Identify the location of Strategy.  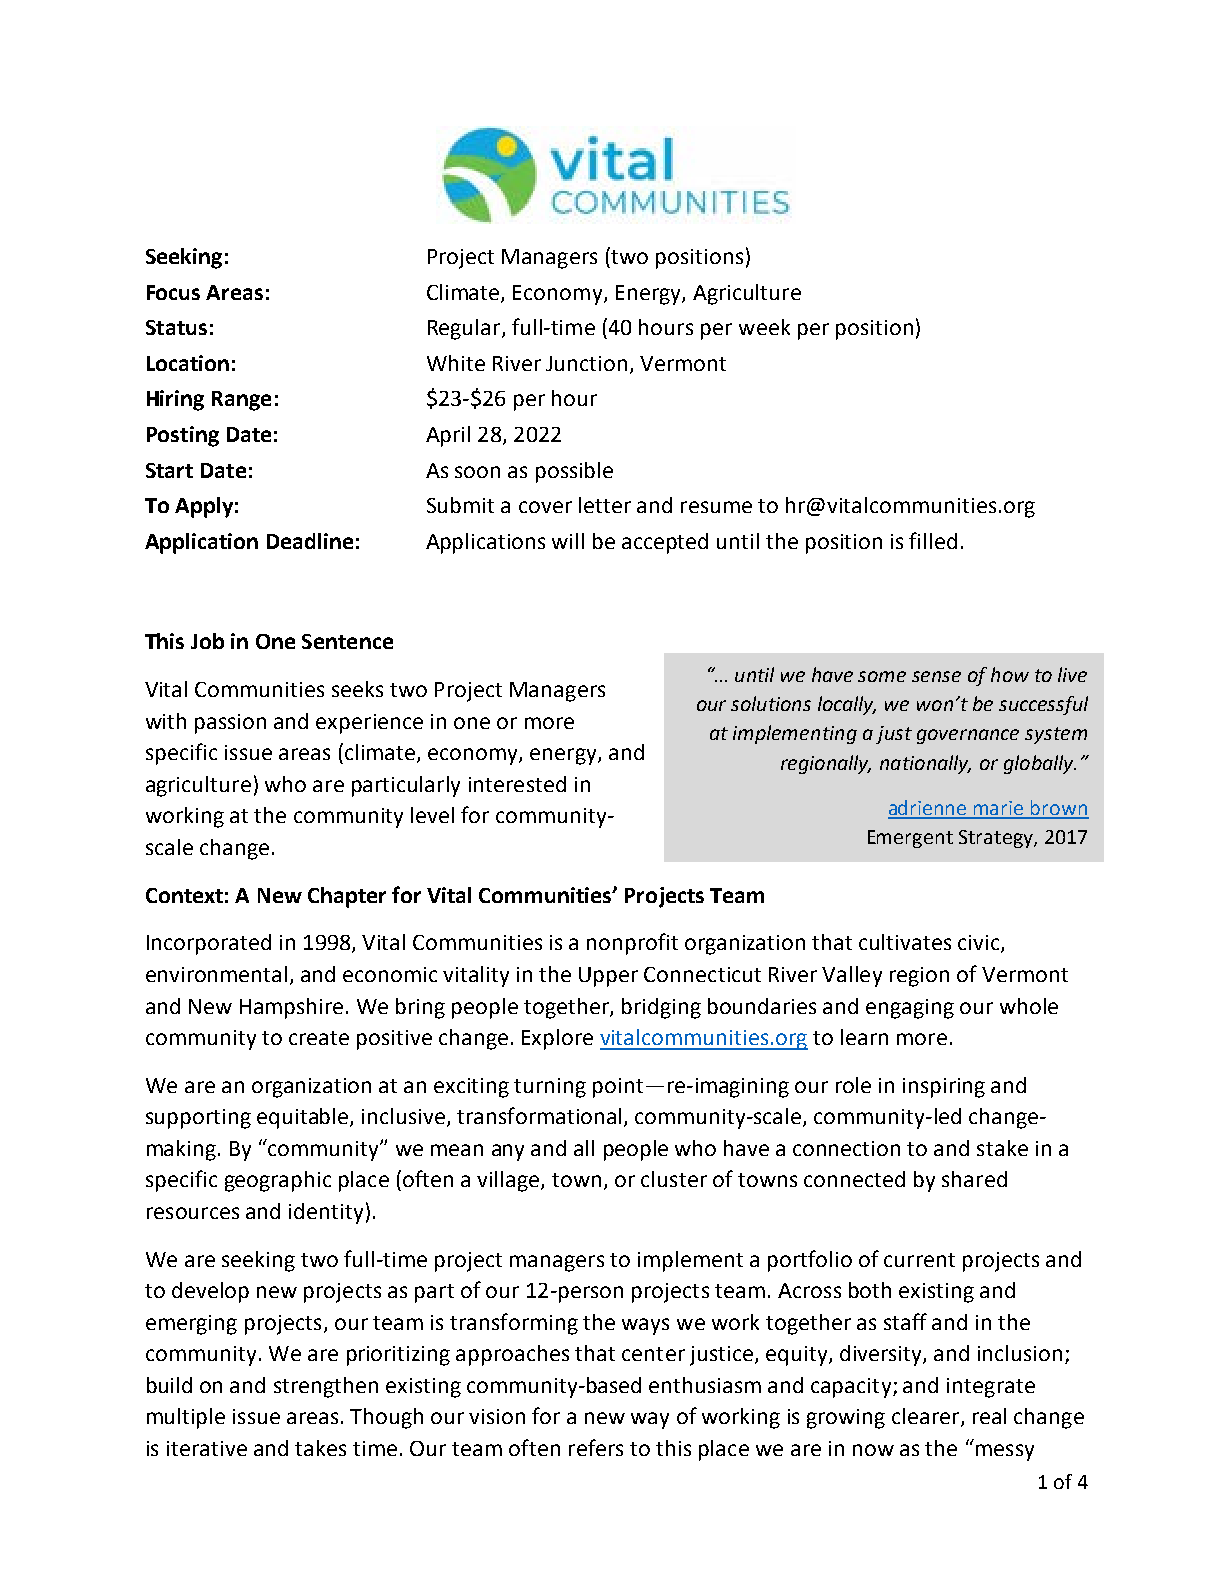
(997, 839).
